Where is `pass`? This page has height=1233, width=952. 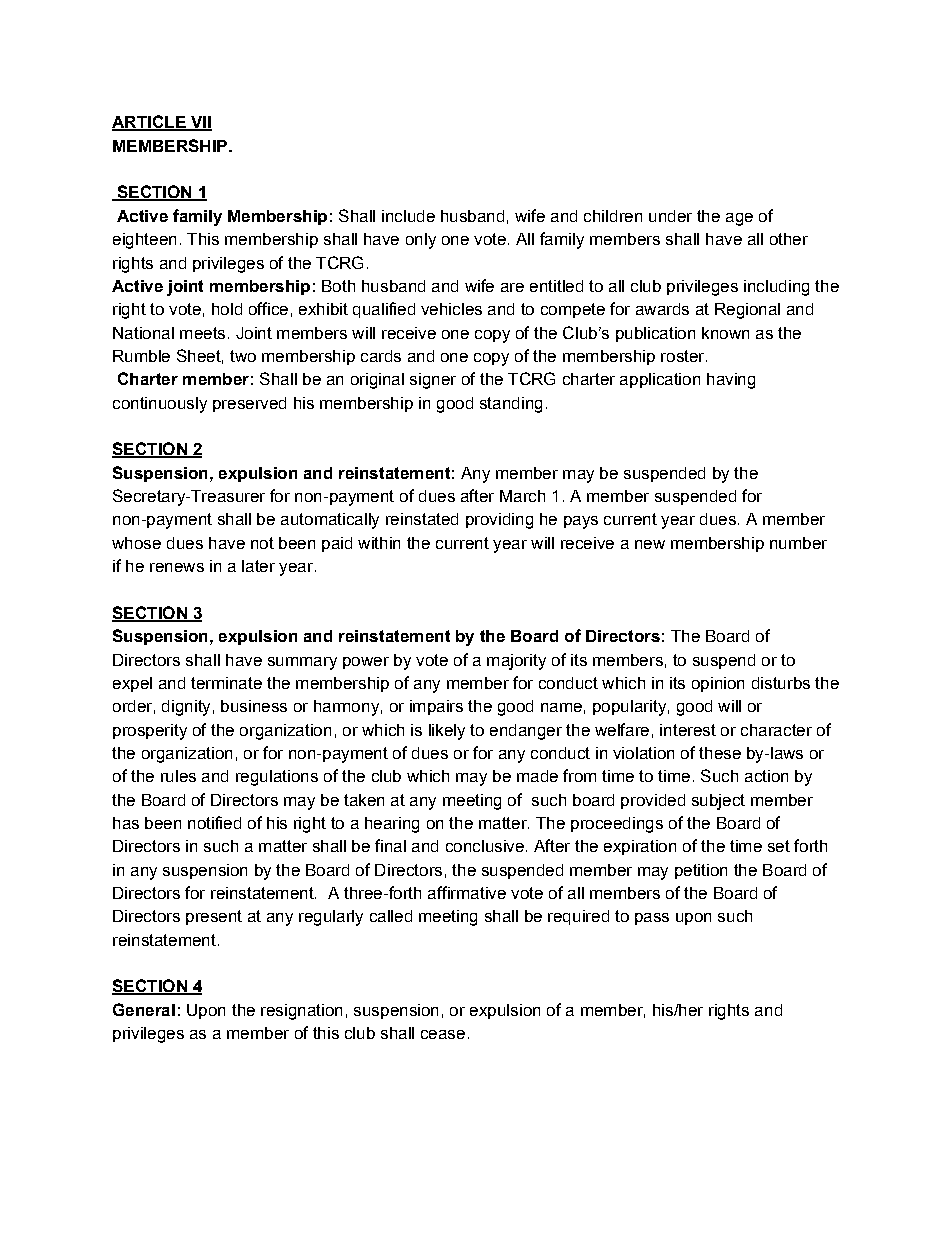
pass is located at coordinates (652, 919).
